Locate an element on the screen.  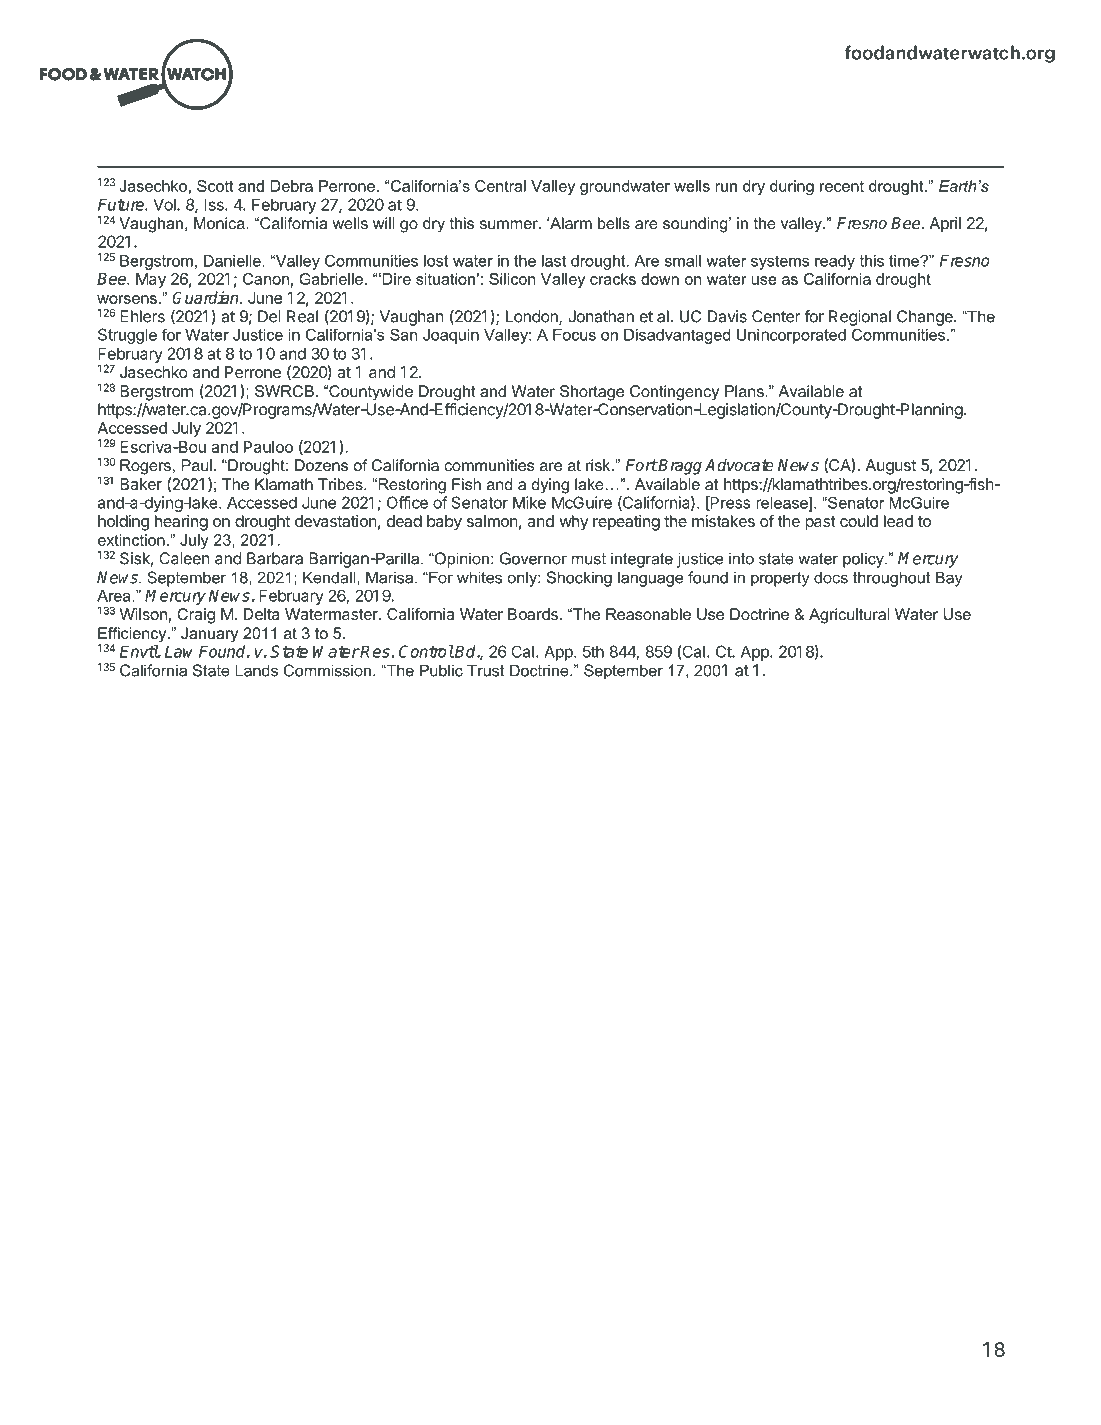
Central is located at coordinates (500, 186).
